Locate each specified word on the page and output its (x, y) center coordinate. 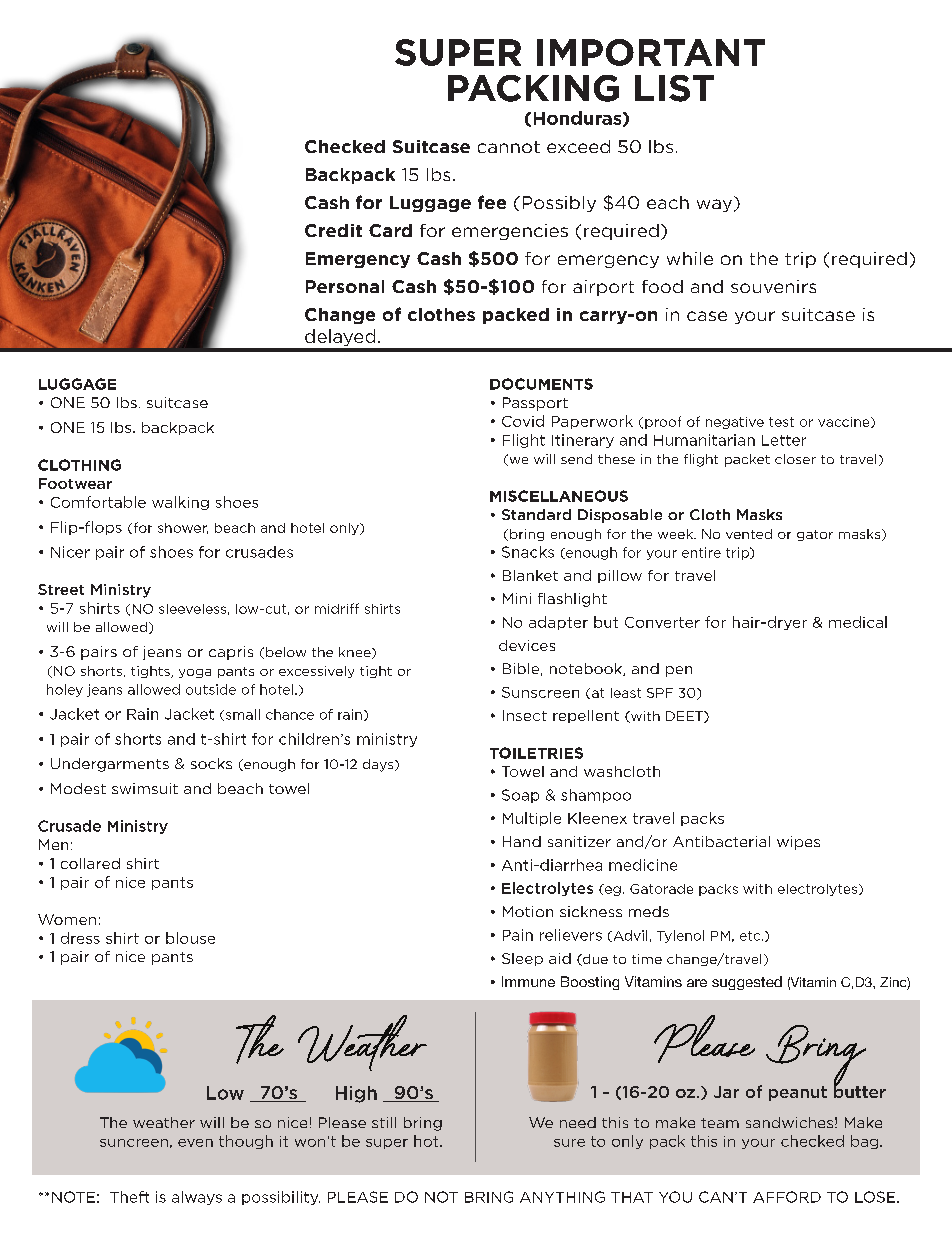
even (195, 1143)
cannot (509, 147)
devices (527, 645)
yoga (195, 673)
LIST (674, 88)
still (384, 1122)
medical (858, 622)
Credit (333, 230)
